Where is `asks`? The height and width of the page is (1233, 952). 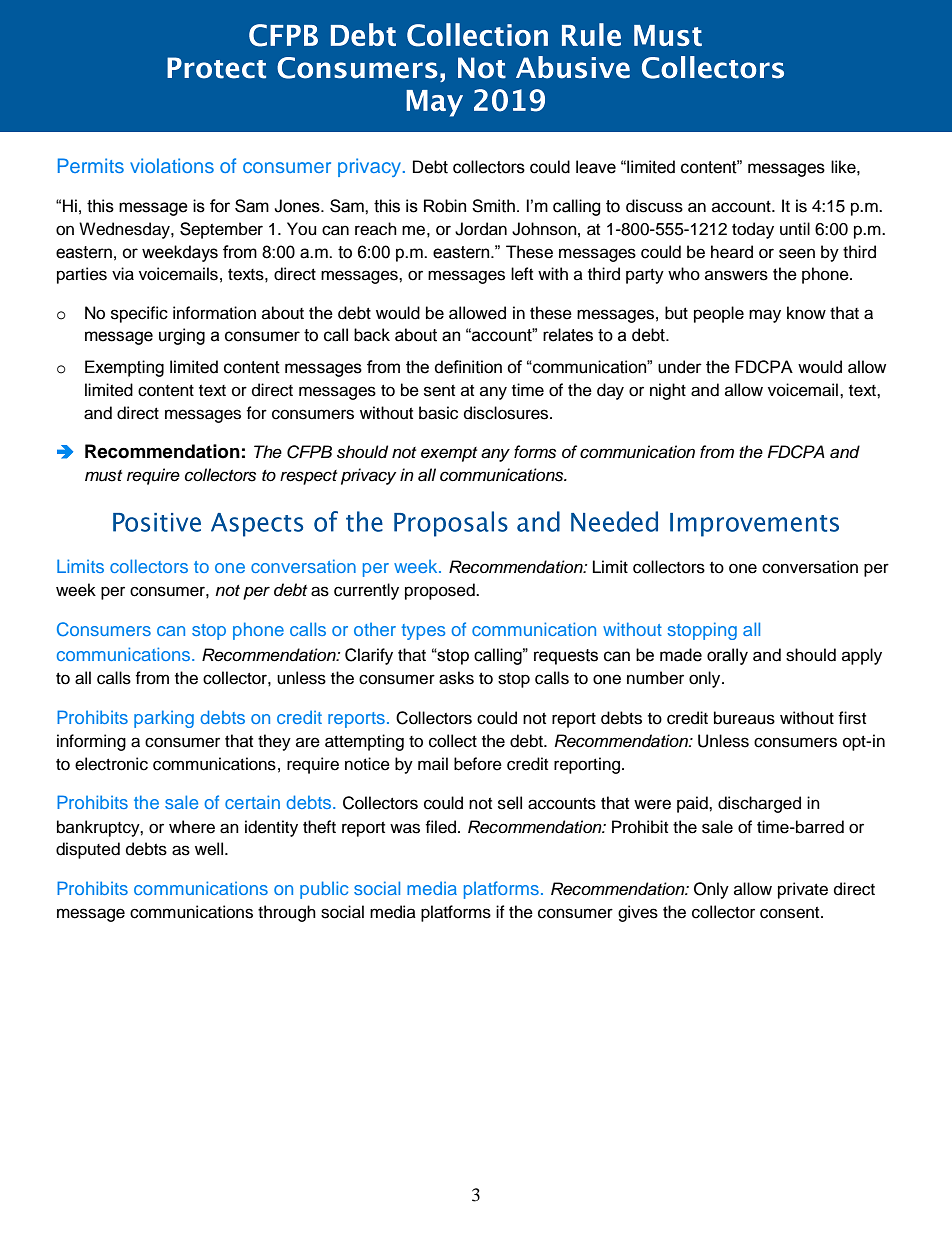 asks is located at coordinates (456, 678).
